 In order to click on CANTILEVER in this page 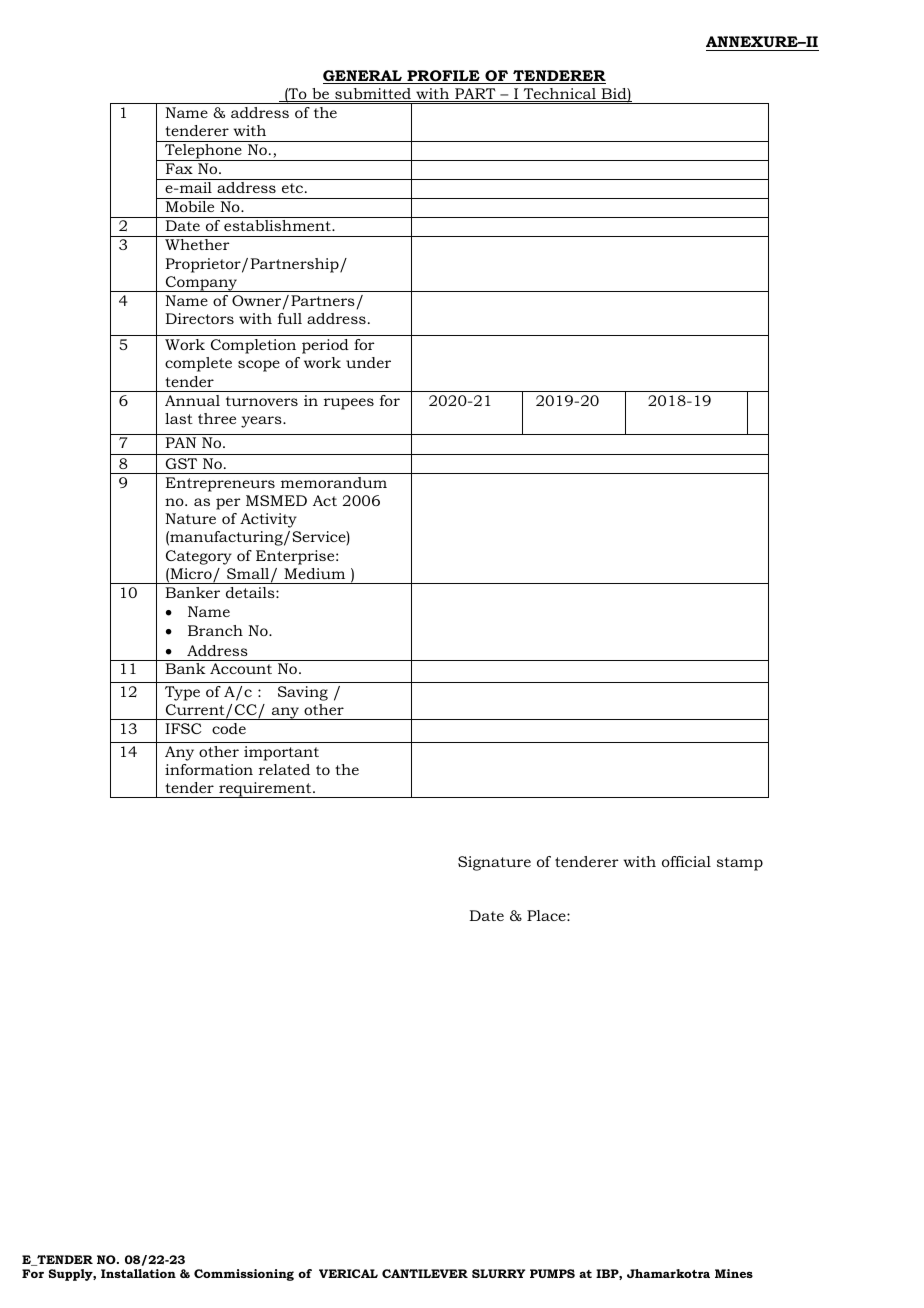, I will do `click(425, 1273)`.
